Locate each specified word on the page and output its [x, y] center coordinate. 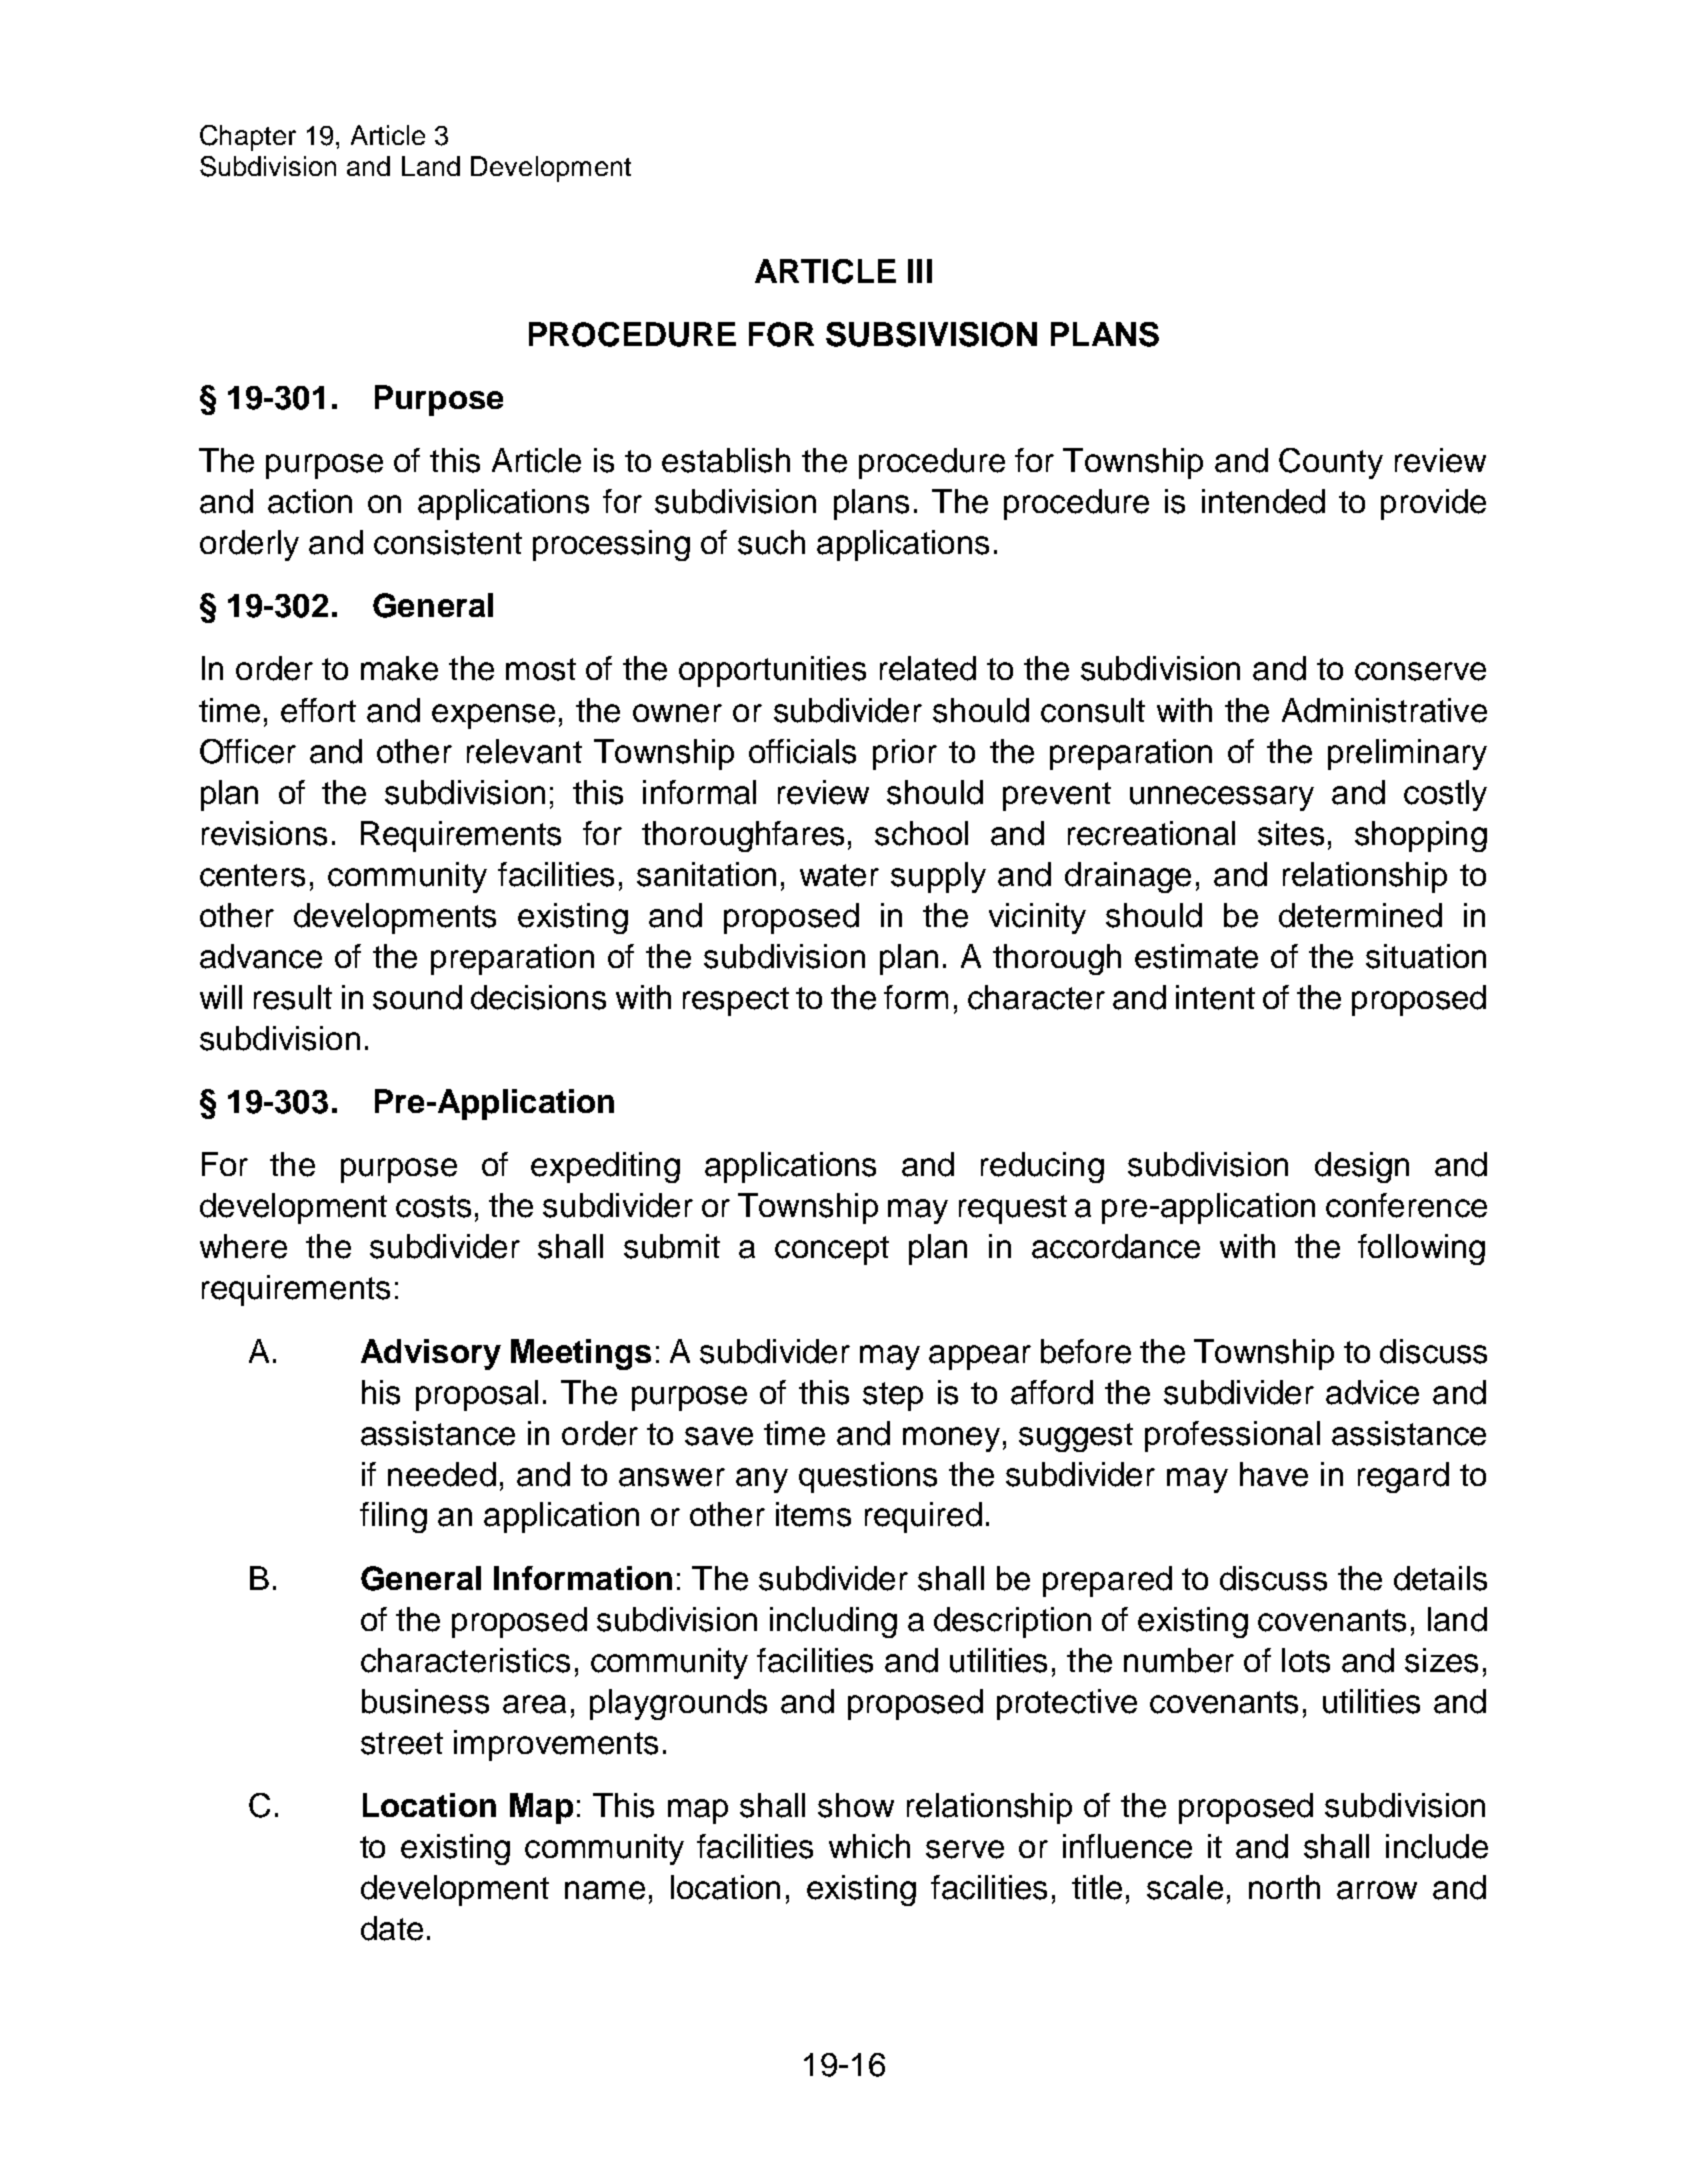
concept [832, 1250]
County [1331, 463]
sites [1291, 833]
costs [433, 1206]
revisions [264, 833]
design [1362, 1167]
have [1274, 1474]
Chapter [248, 138]
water [839, 875]
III [920, 271]
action [310, 501]
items [813, 1514]
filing [393, 1517]
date [392, 1928]
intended [1263, 501]
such [771, 542]
